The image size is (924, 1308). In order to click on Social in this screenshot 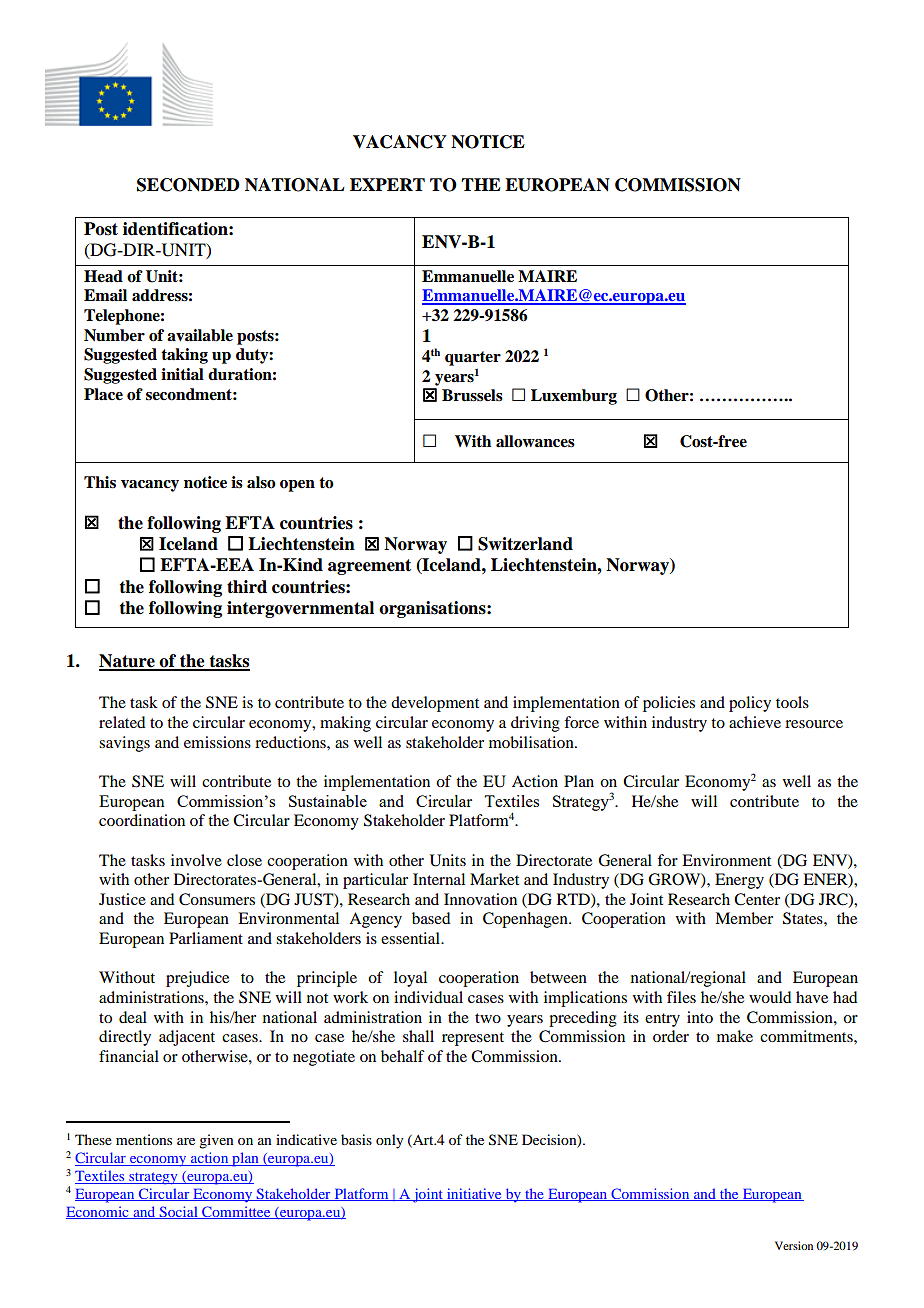, I will do `click(178, 1212)`.
